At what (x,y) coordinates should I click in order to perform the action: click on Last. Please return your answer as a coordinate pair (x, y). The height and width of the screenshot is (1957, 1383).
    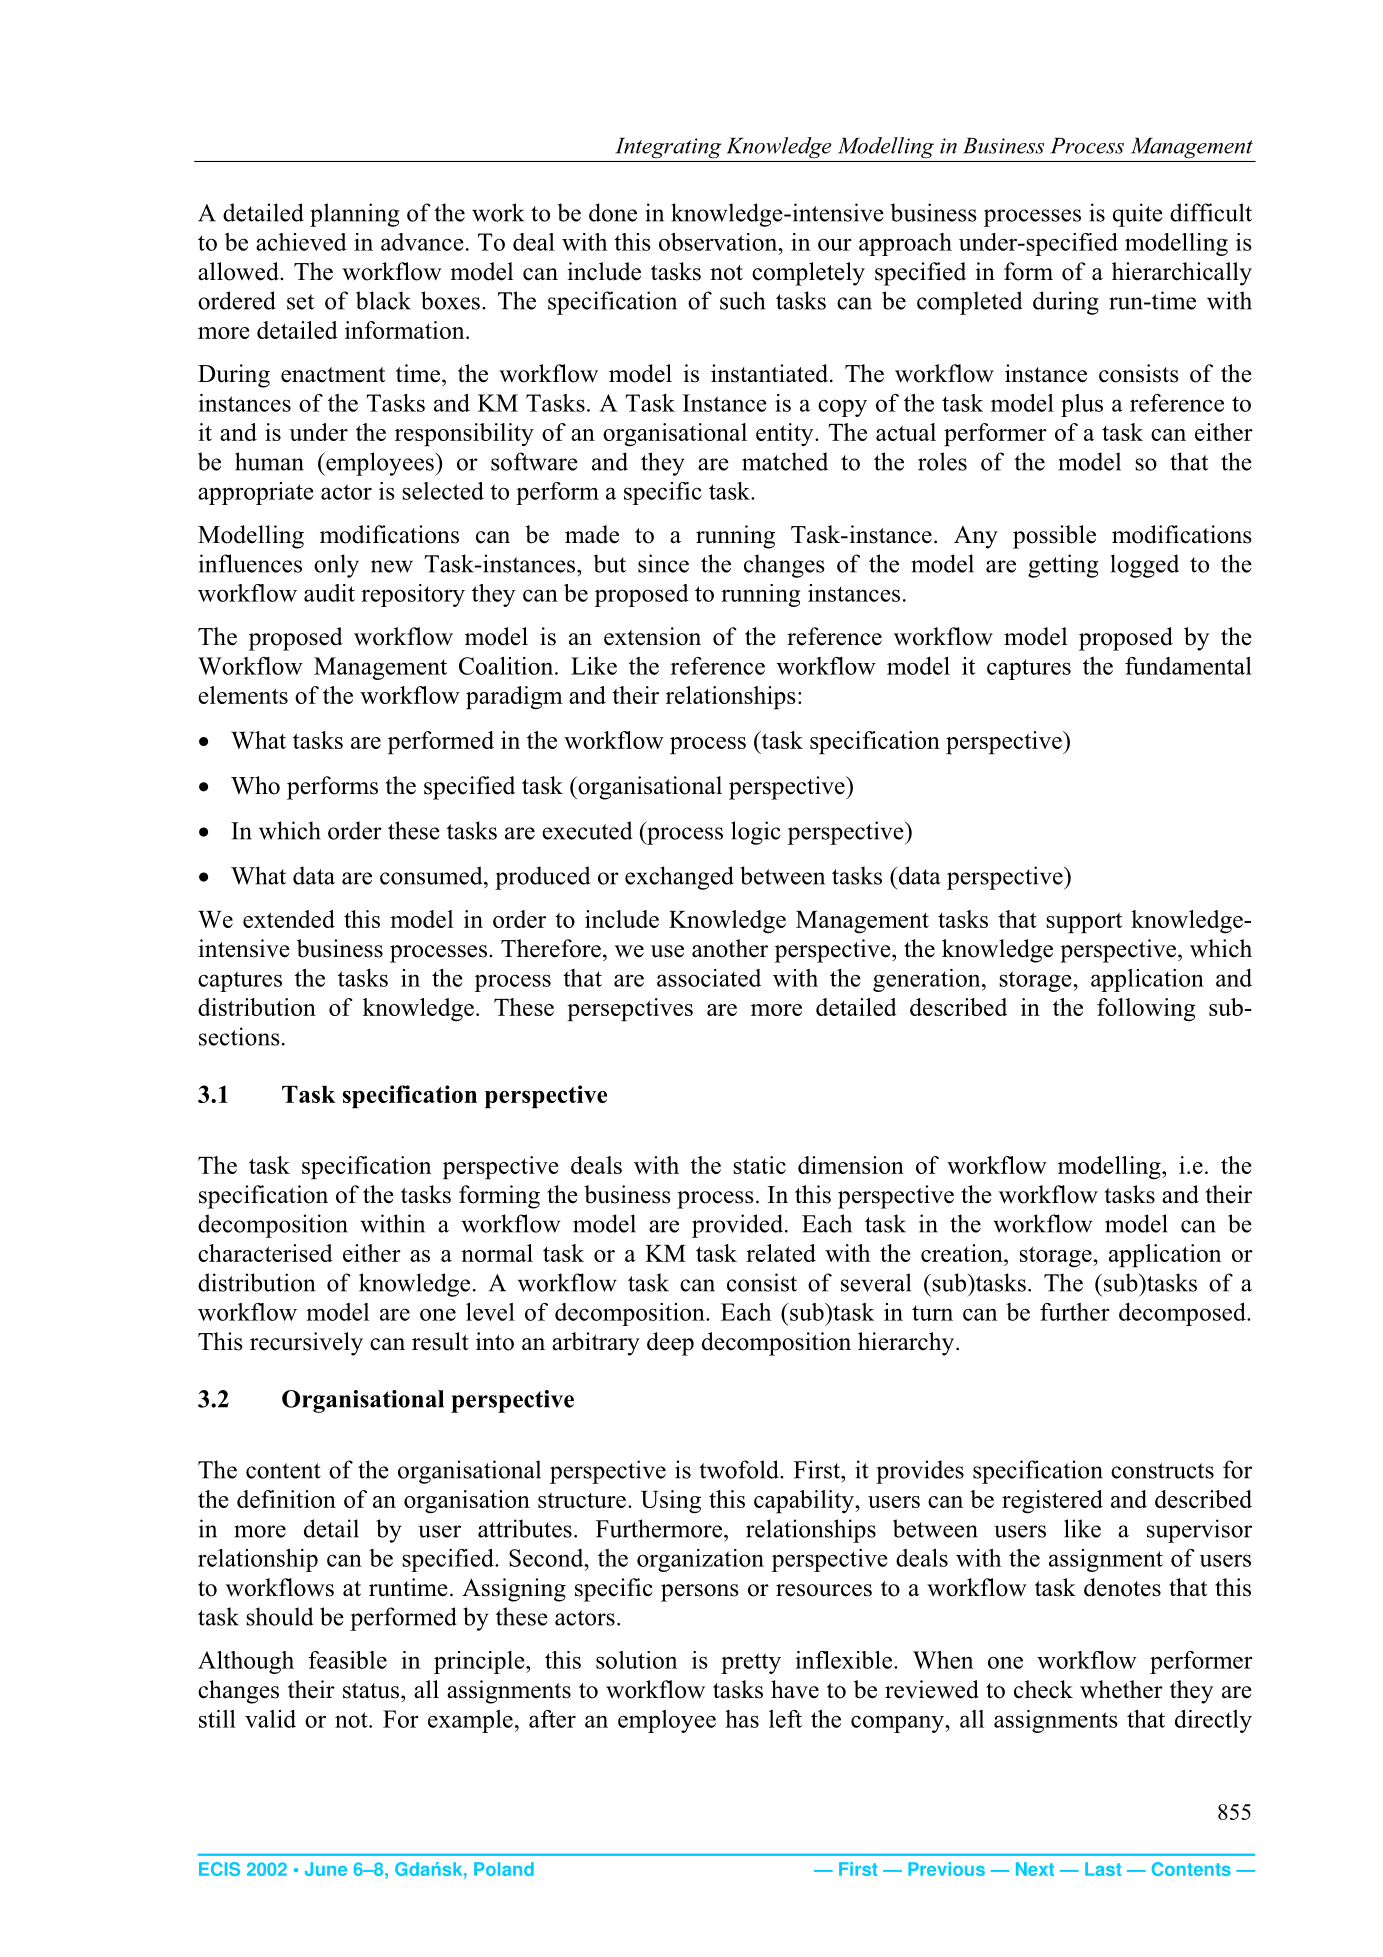
    Looking at the image, I should click on (1103, 1869).
